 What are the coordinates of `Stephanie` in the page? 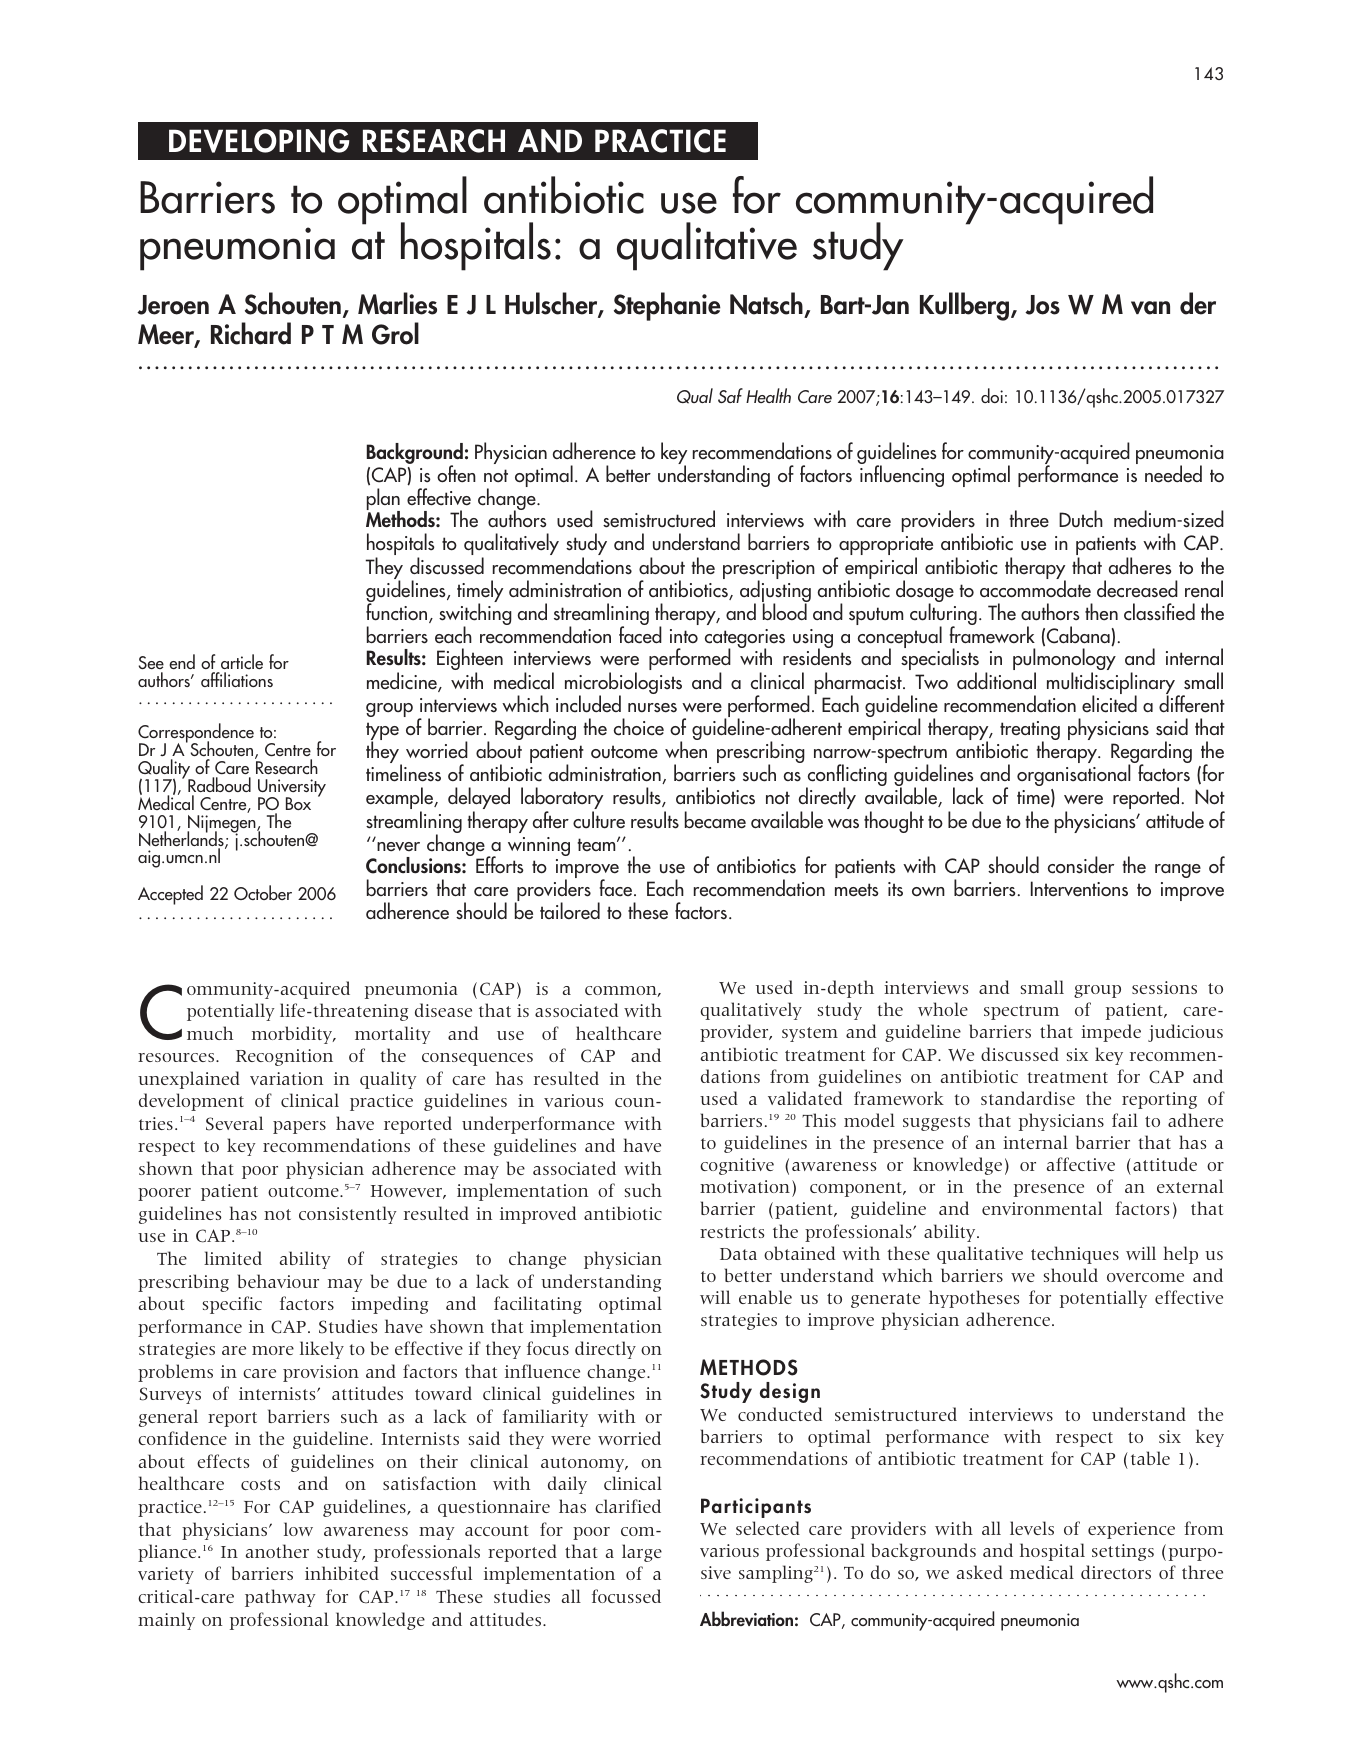 It's located at (667, 306).
